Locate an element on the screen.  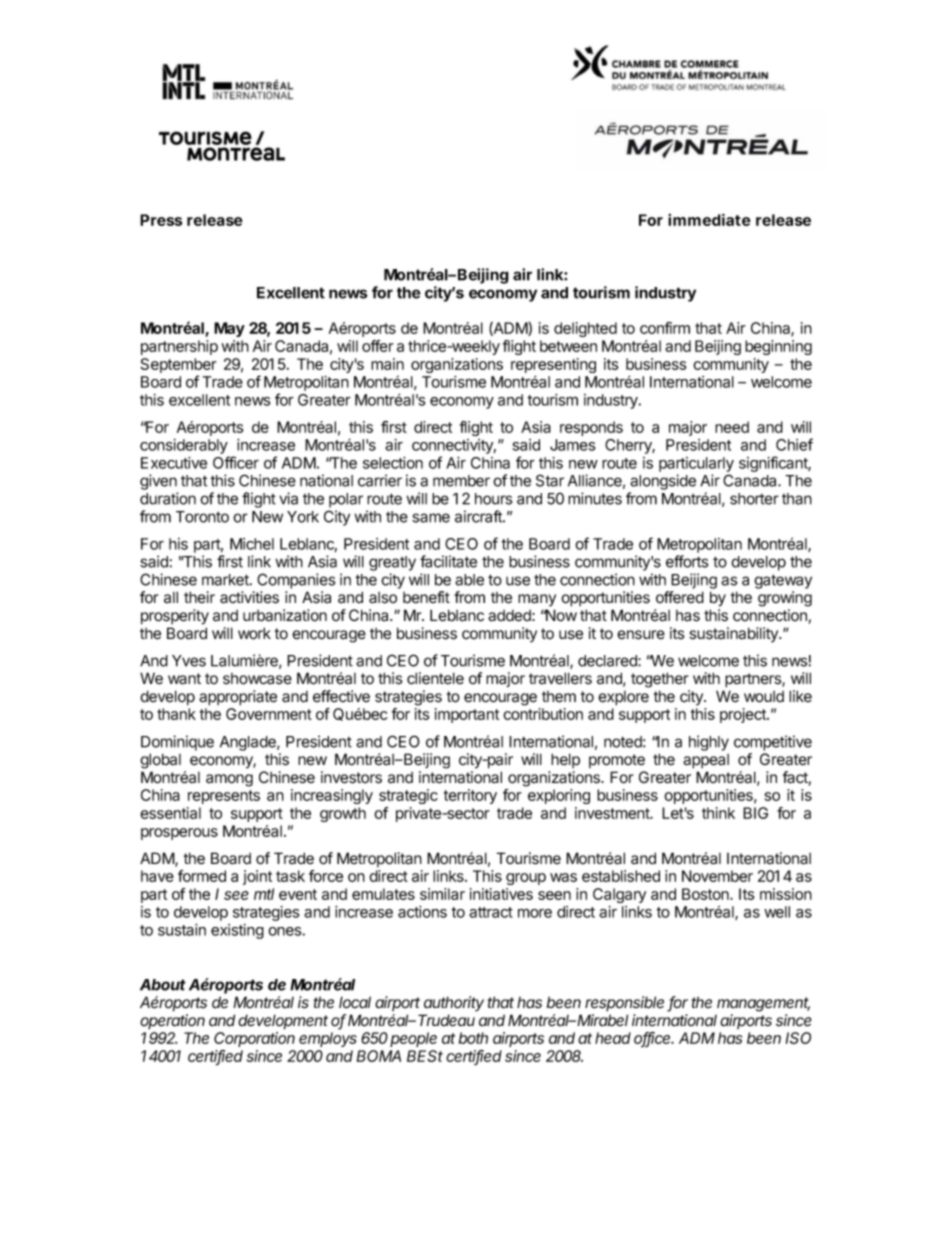
Press is located at coordinates (161, 220).
